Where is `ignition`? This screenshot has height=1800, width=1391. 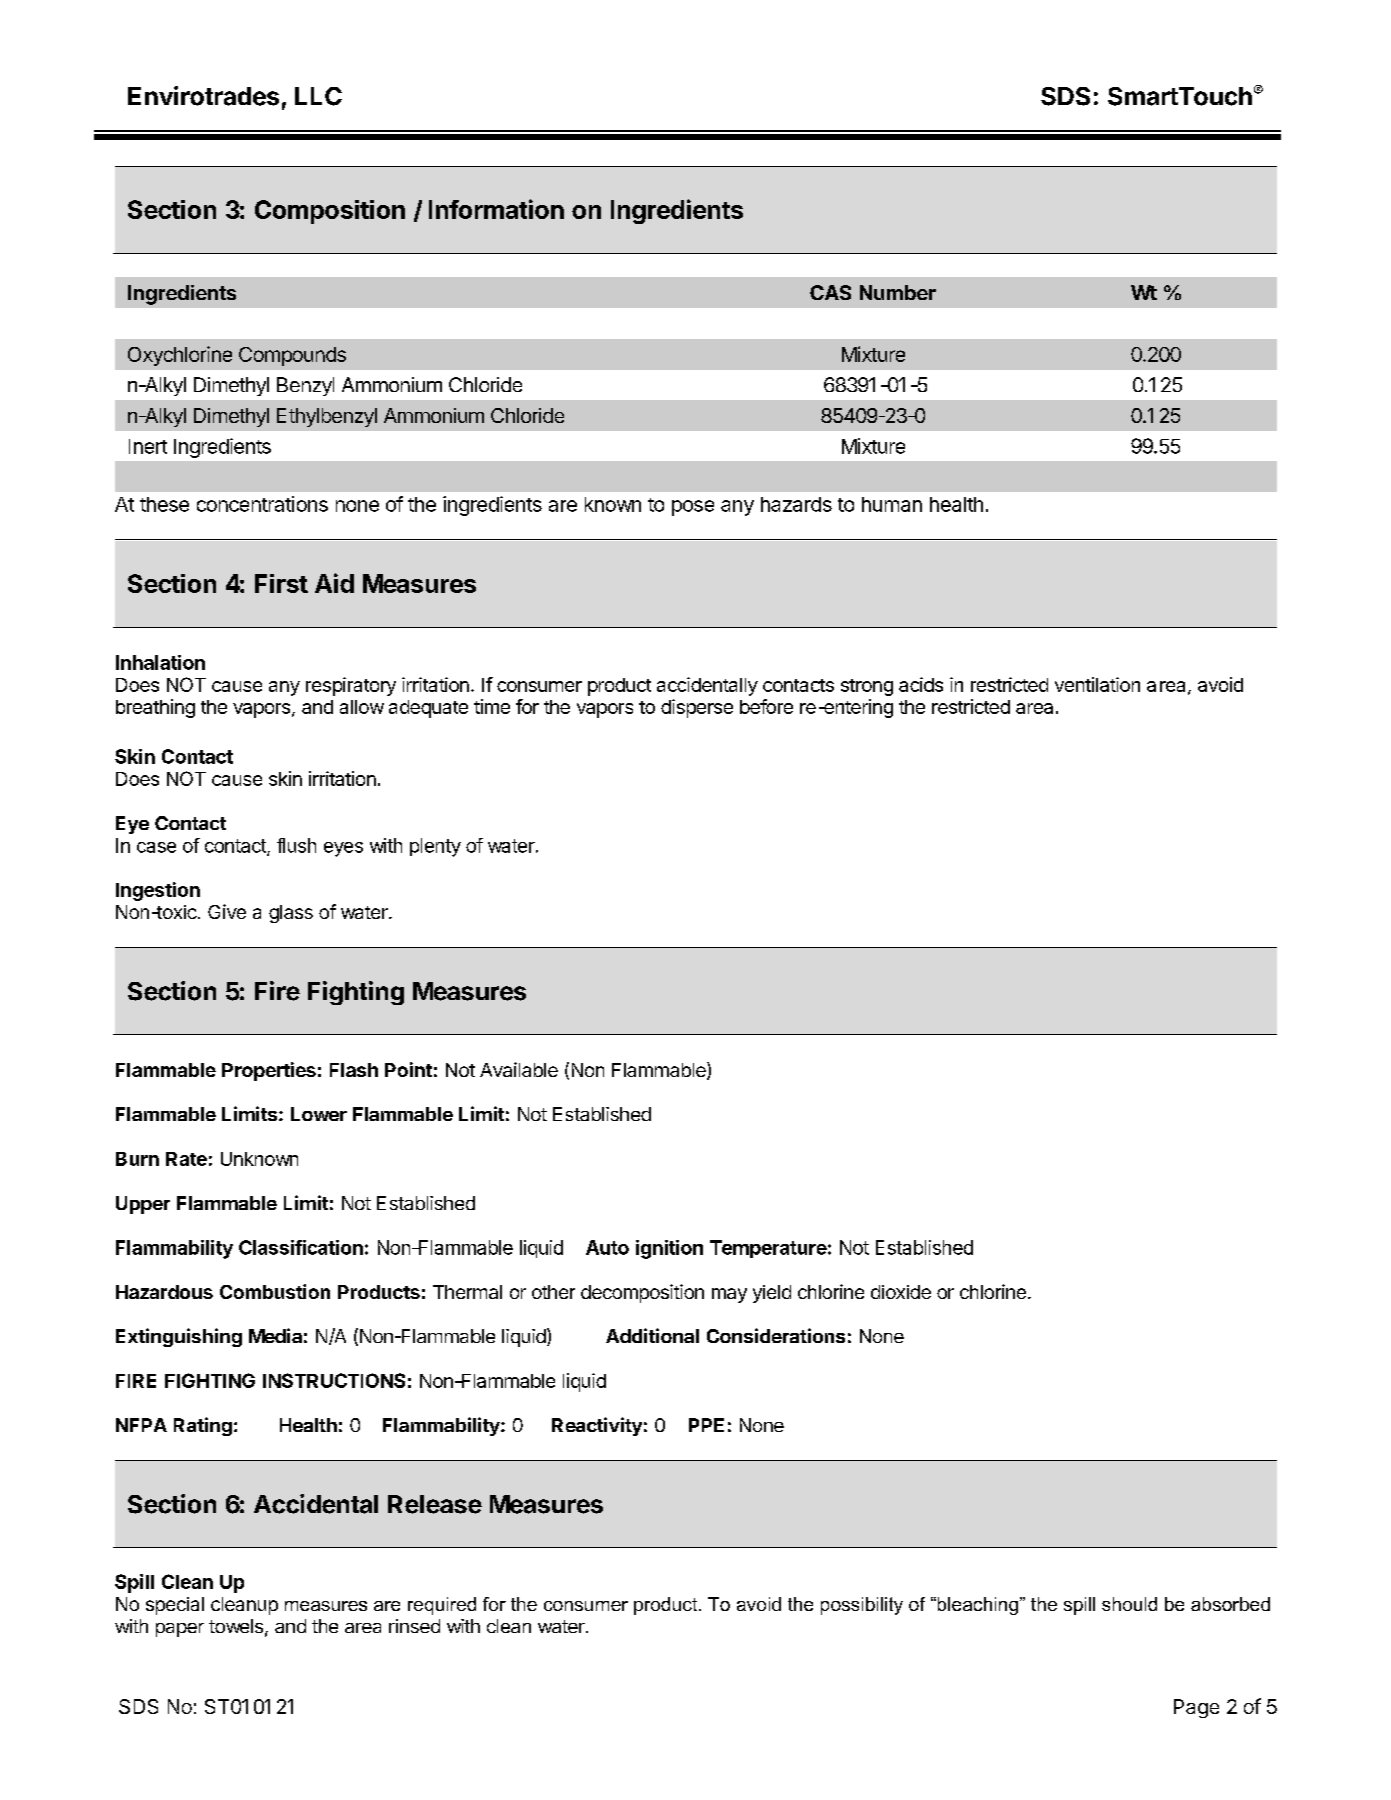 ignition is located at coordinates (669, 1249).
